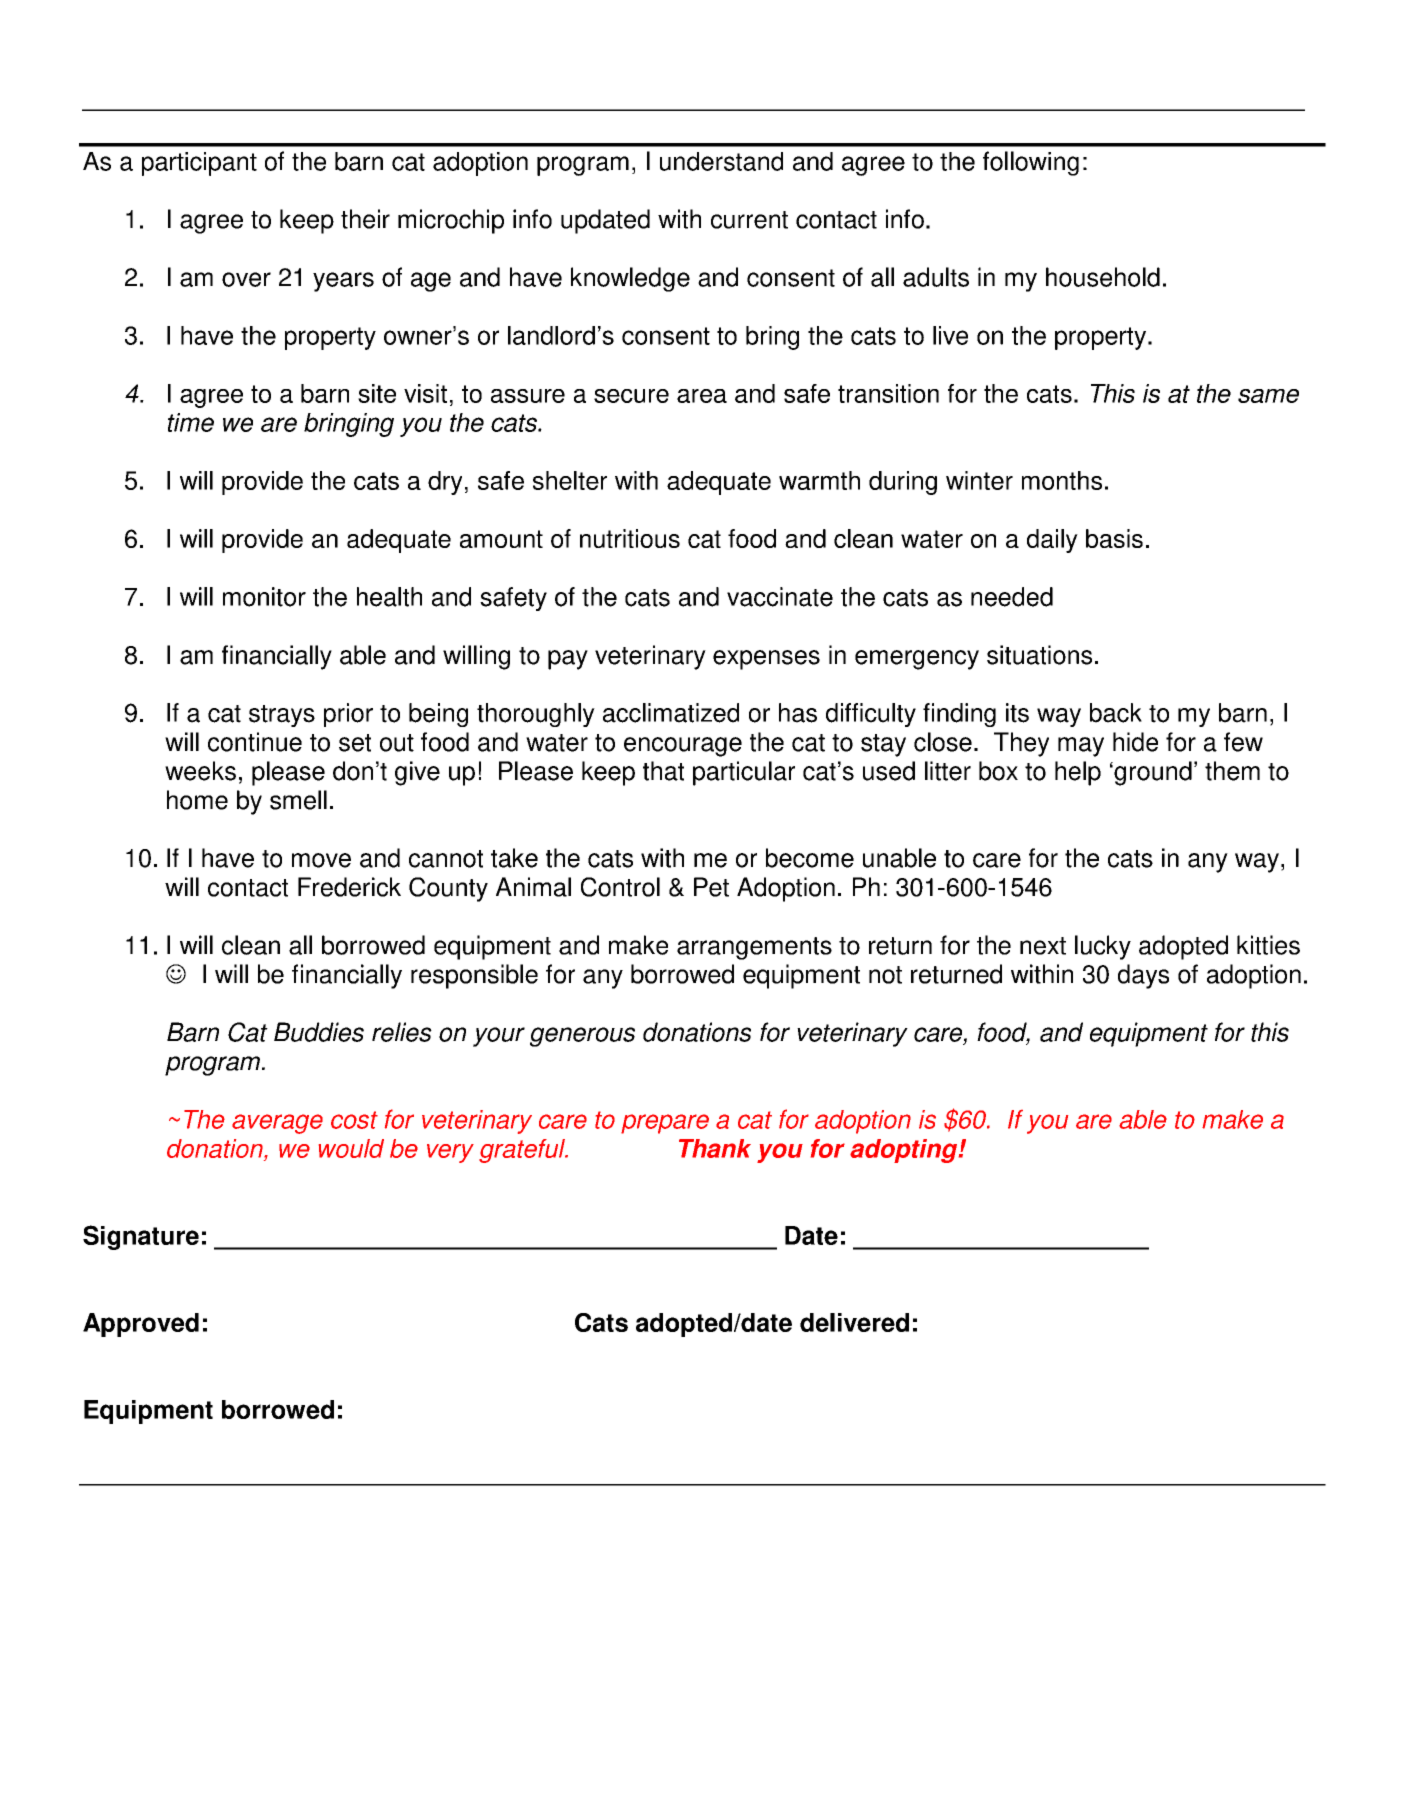 The height and width of the page is (1818, 1405). Describe the element at coordinates (199, 164) in the page. I see `participant` at that location.
